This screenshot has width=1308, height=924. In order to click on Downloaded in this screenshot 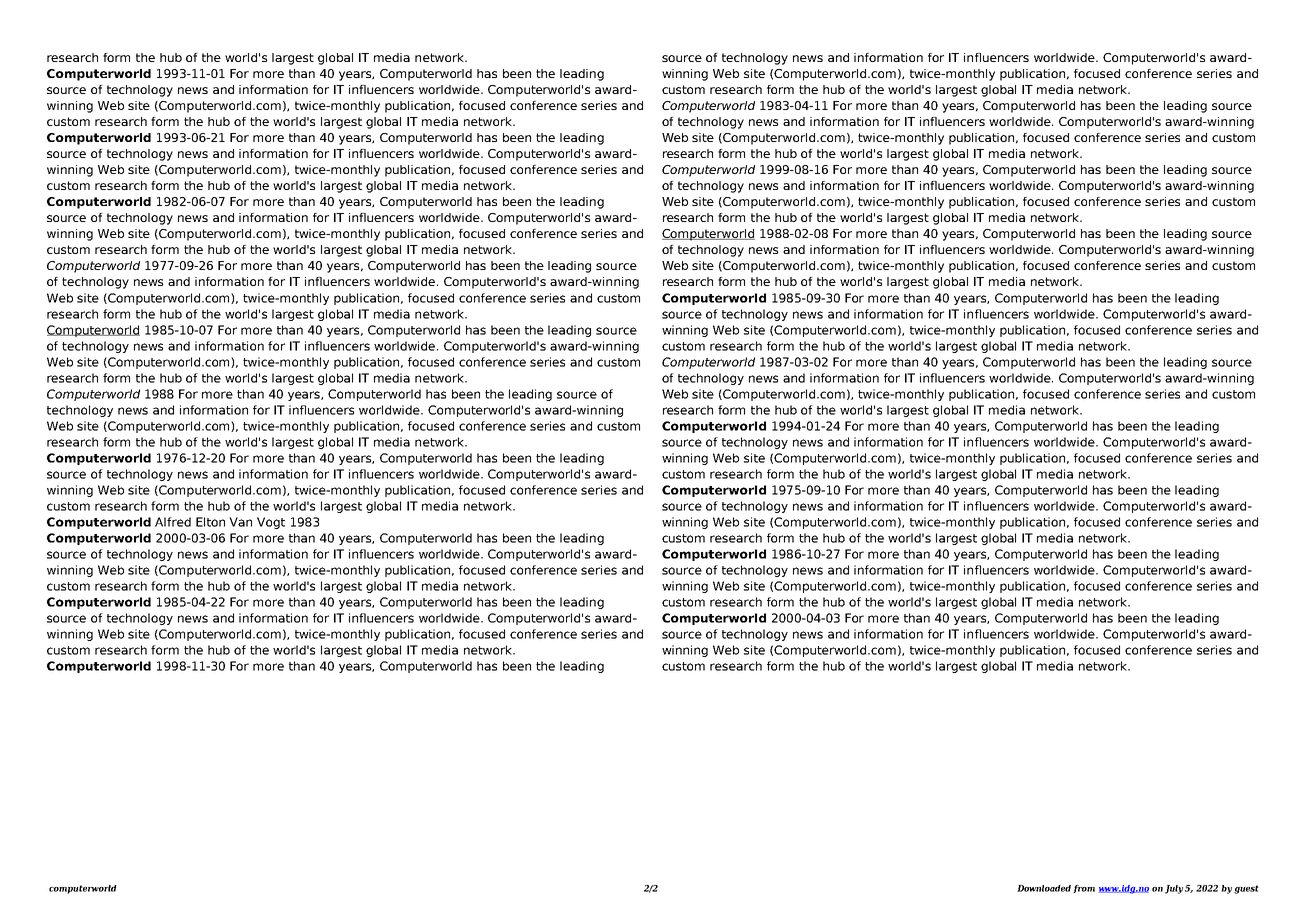, I will do `click(1044, 888)`.
